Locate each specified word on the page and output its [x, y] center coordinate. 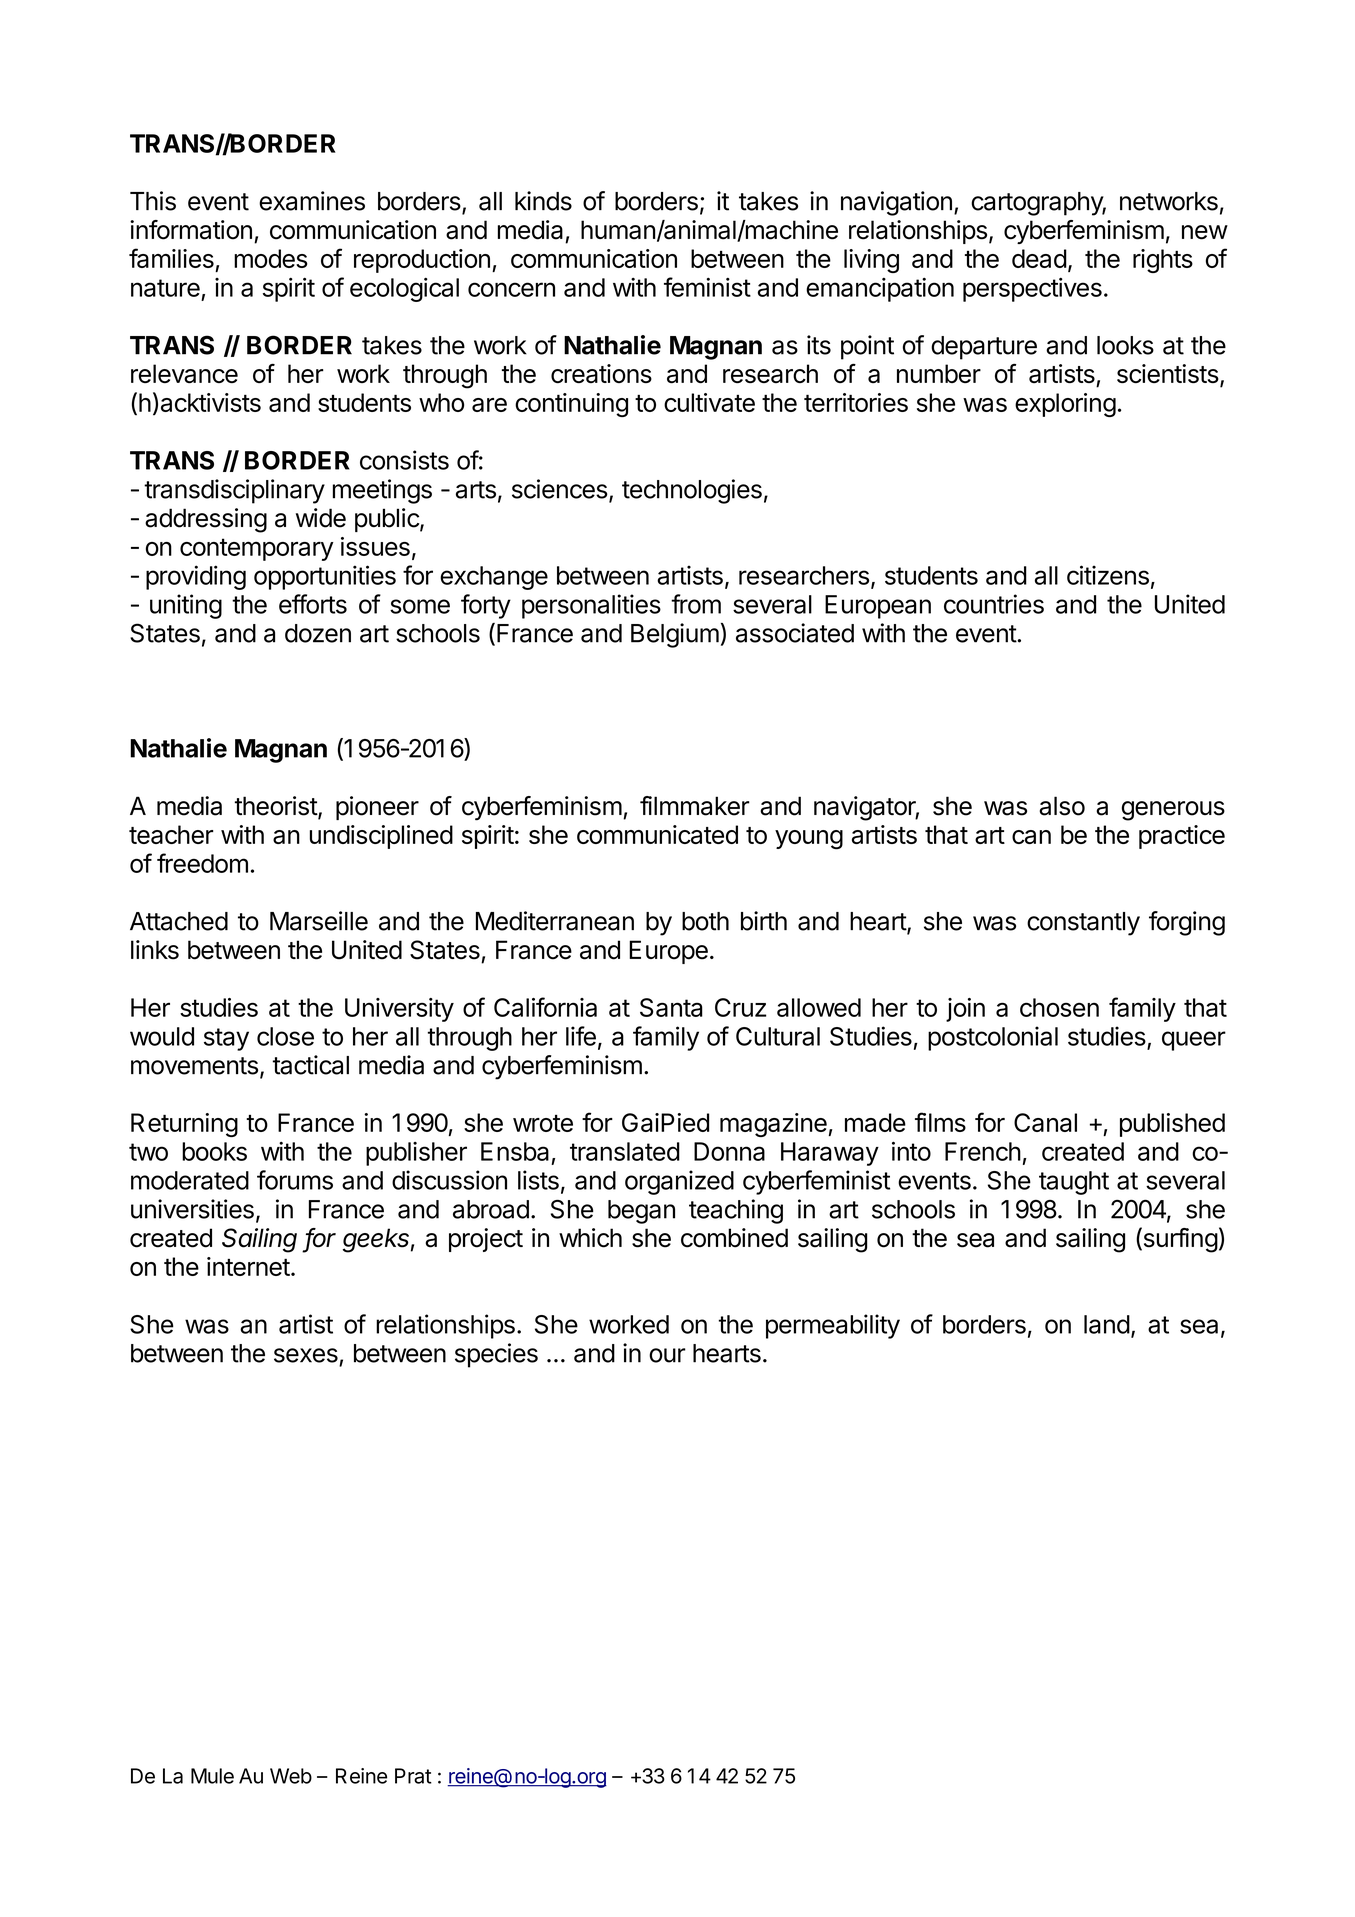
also [1062, 806]
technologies [692, 491]
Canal [1045, 1122]
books [214, 1151]
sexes [306, 1355]
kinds [543, 201]
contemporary [257, 549]
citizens [1108, 575]
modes [271, 258]
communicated [657, 834]
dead [1039, 258]
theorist [277, 807]
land [1107, 1324]
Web [291, 1776]
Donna [729, 1151]
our [667, 1355]
